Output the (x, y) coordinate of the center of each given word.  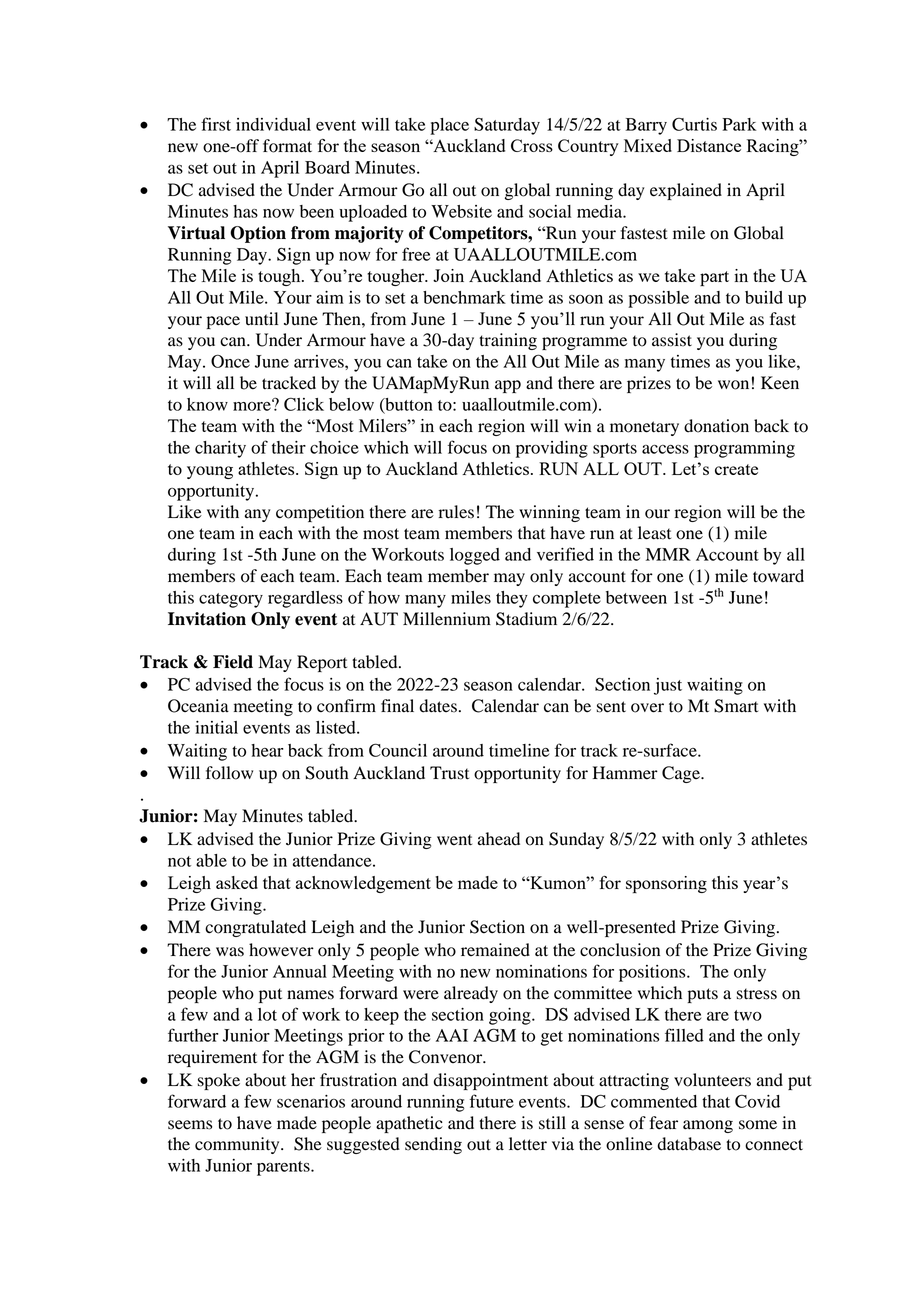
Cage (682, 774)
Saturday (507, 126)
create (736, 469)
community (238, 1145)
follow (229, 773)
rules (456, 512)
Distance (709, 145)
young (210, 472)
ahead (499, 839)
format (287, 146)
